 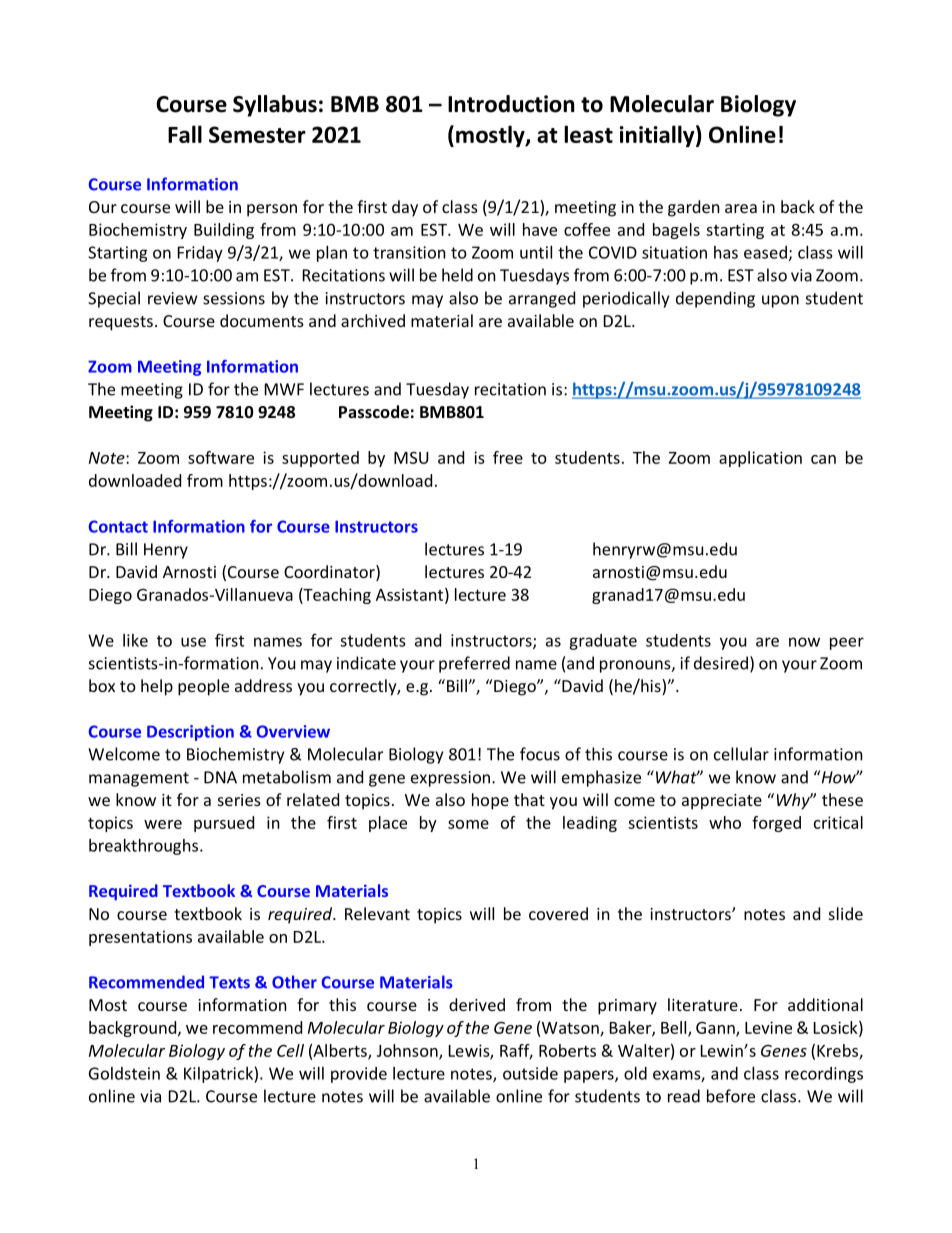 I want to click on Introduction, so click(x=511, y=104).
